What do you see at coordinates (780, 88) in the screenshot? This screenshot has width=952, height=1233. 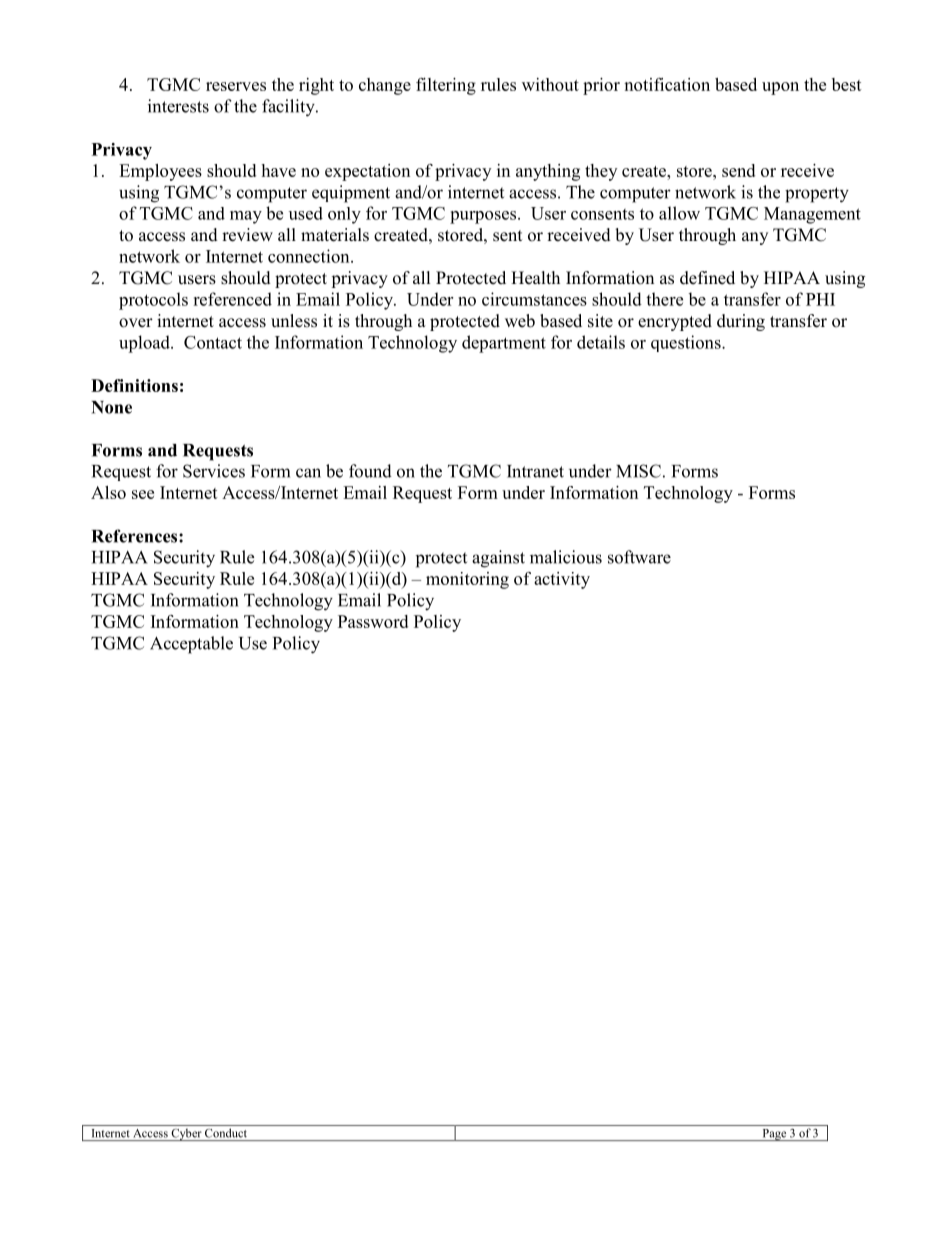 I see `upon` at bounding box center [780, 88].
